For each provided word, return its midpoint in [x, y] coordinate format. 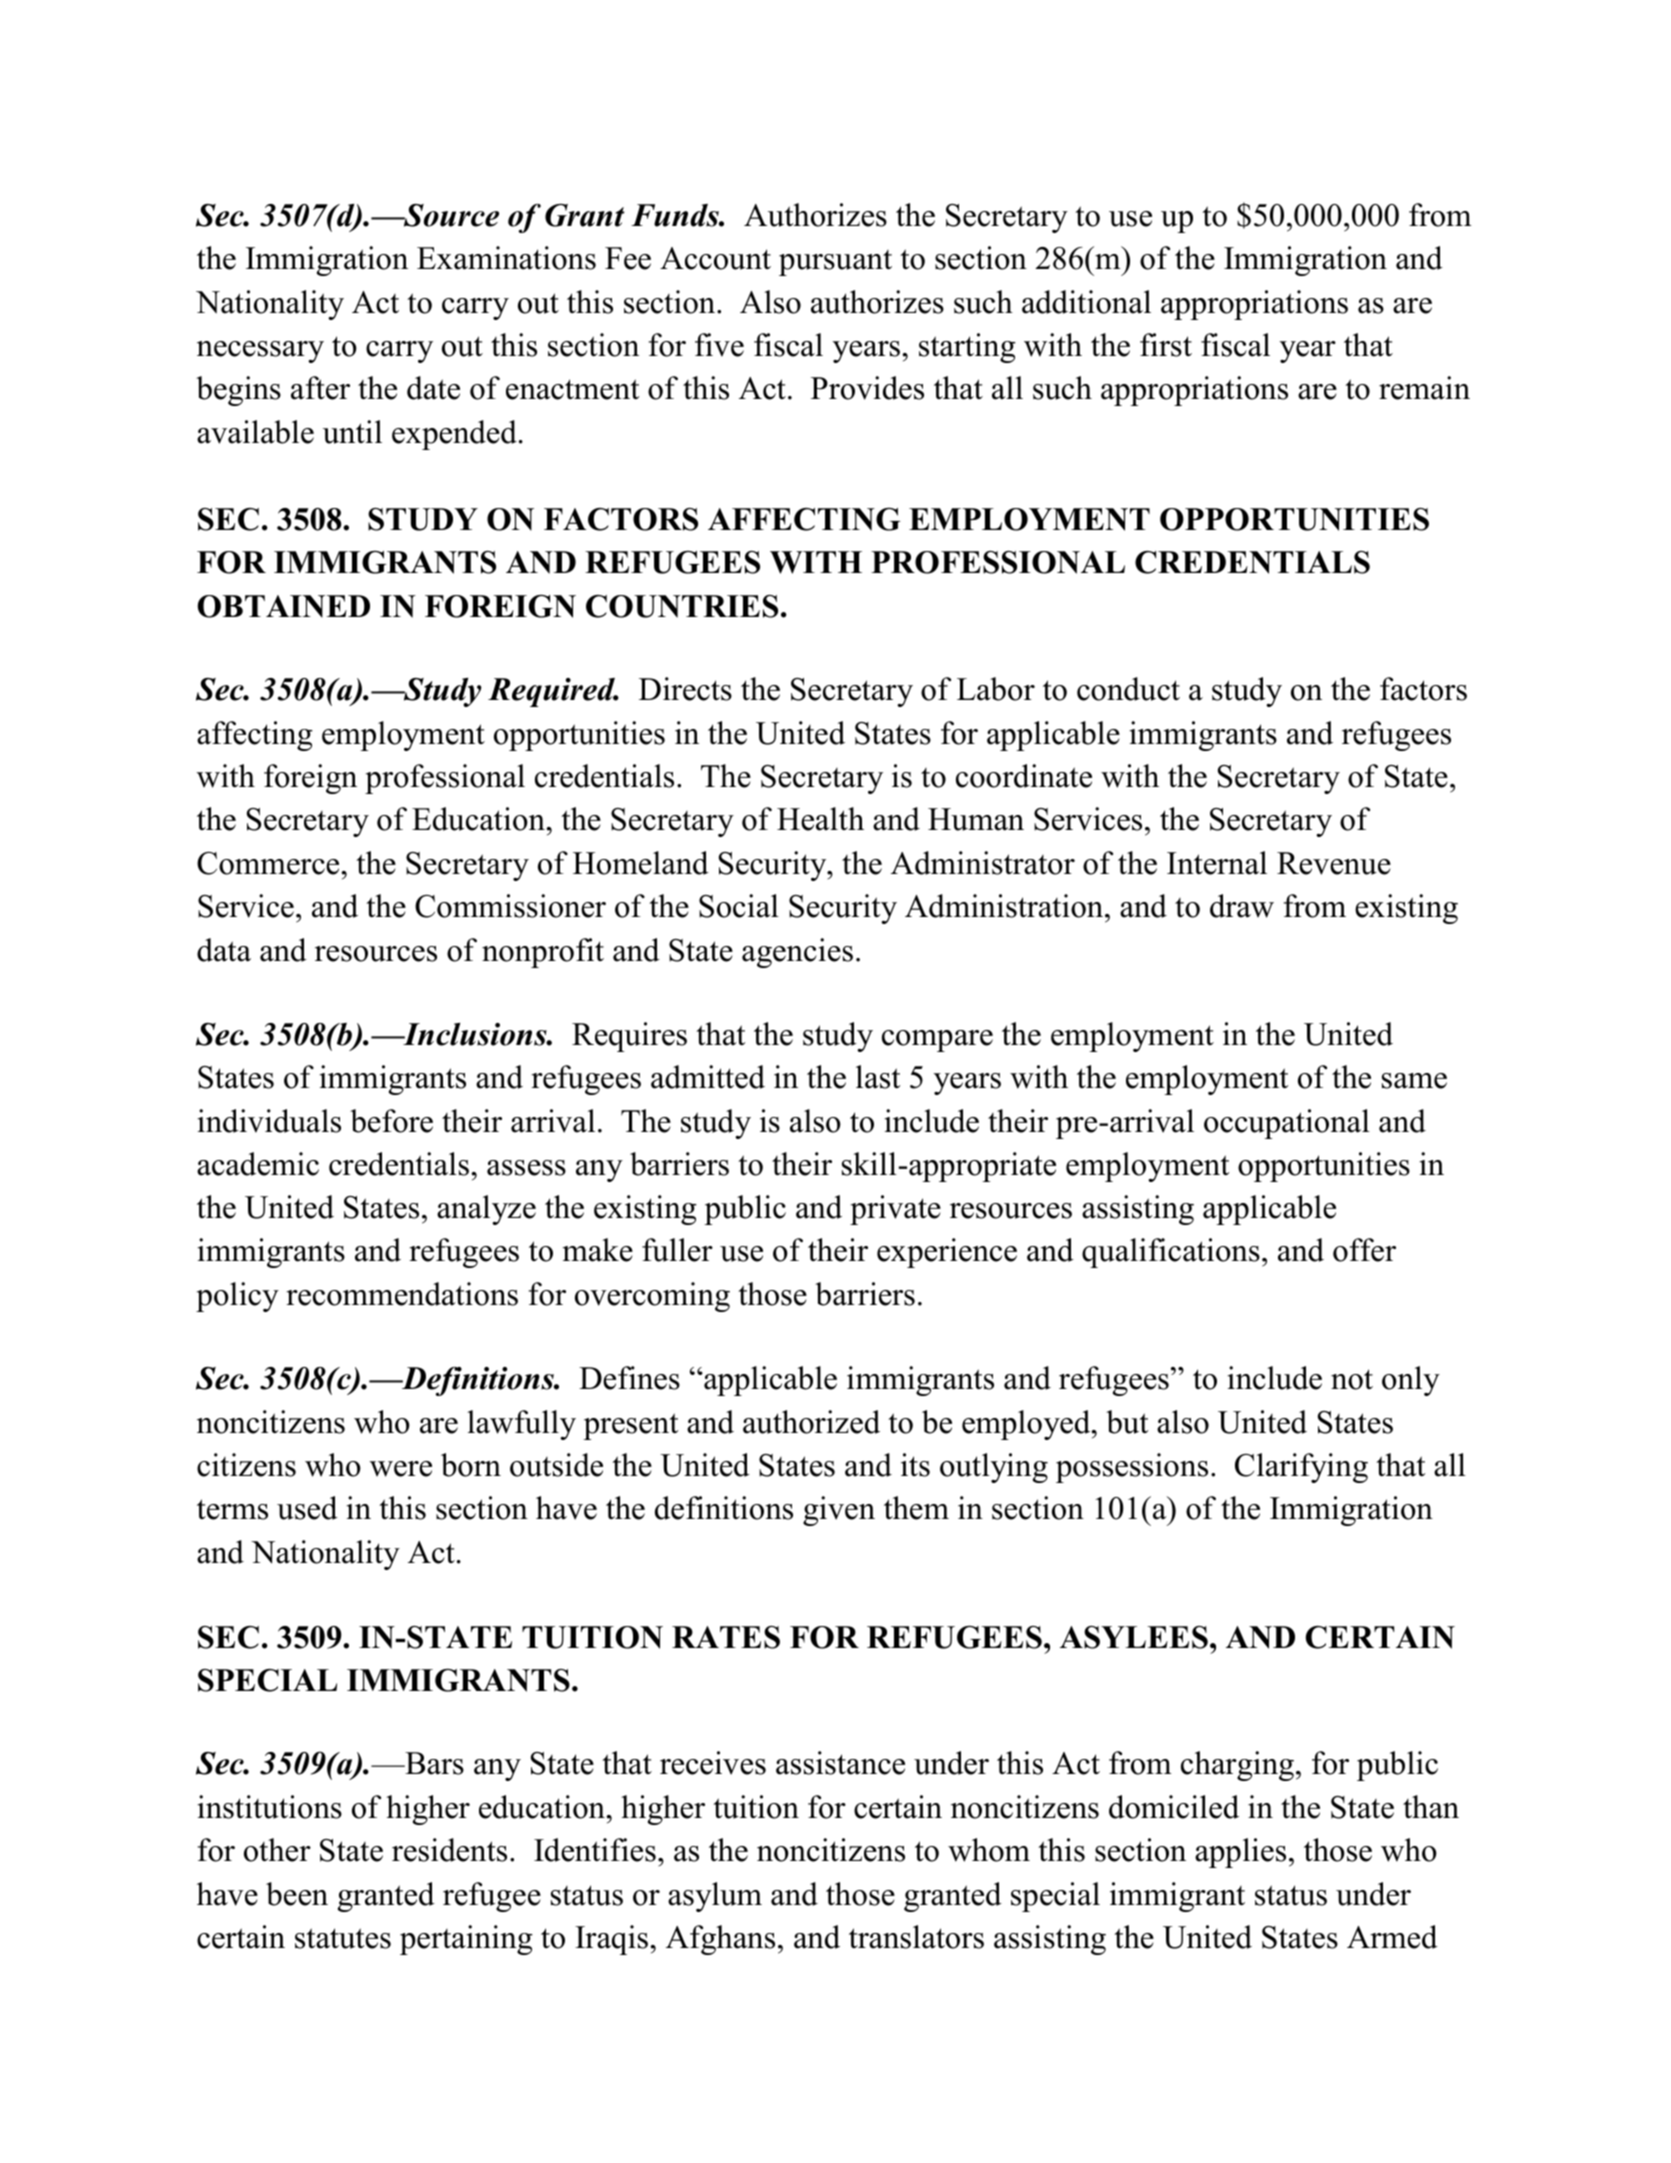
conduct [1128, 689]
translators [916, 1937]
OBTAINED [284, 606]
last [878, 1077]
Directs [685, 689]
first [1166, 345]
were [401, 1469]
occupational [1287, 1124]
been [297, 1894]
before [391, 1121]
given [839, 1511]
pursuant [835, 263]
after [320, 388]
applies [1240, 1853]
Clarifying [1301, 1468]
